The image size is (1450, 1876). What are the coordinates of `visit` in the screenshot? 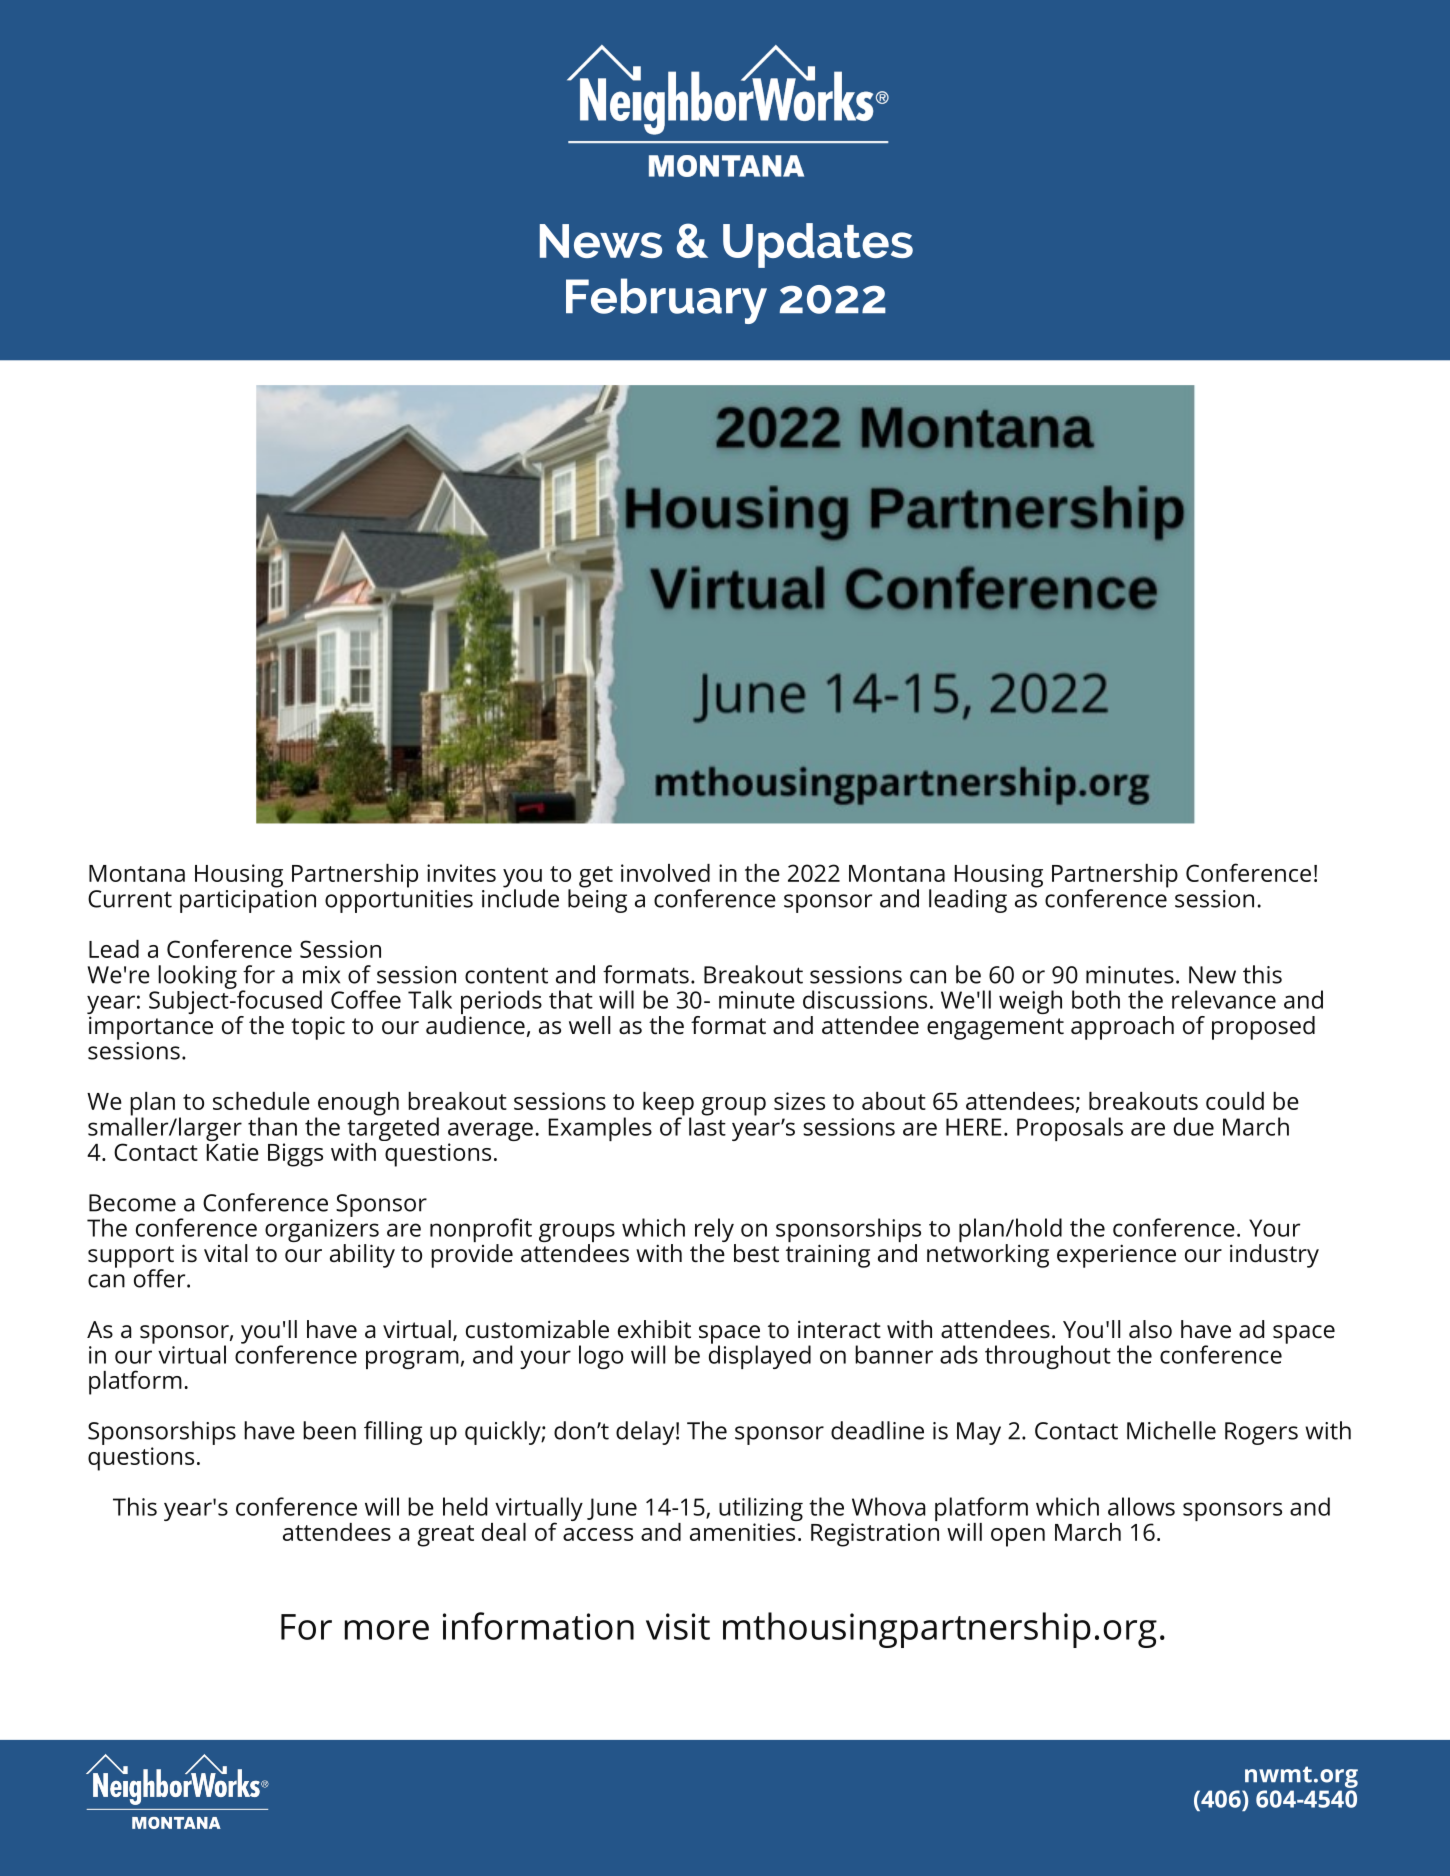 It's located at (678, 1626).
